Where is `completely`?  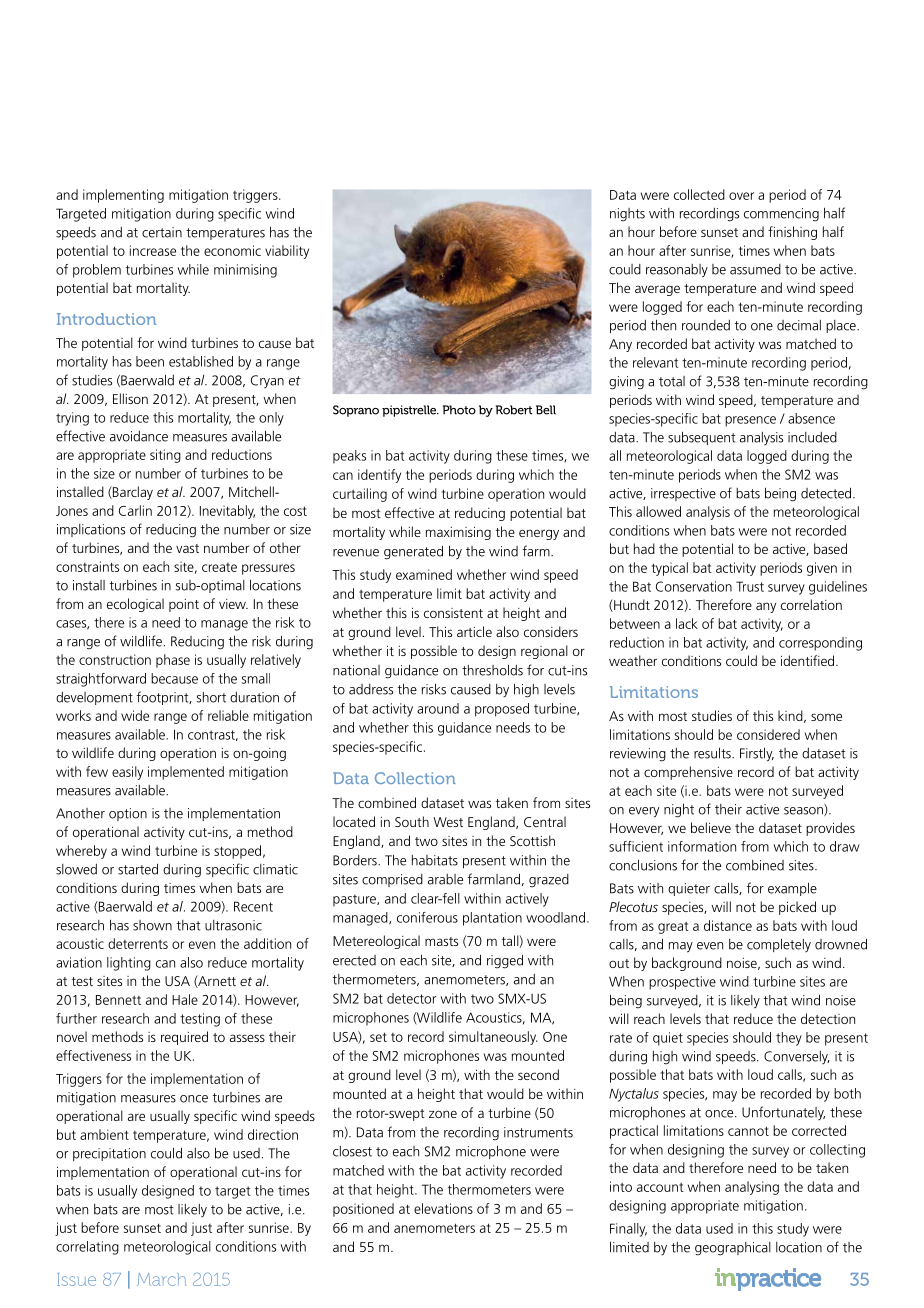
completely is located at coordinates (779, 945).
